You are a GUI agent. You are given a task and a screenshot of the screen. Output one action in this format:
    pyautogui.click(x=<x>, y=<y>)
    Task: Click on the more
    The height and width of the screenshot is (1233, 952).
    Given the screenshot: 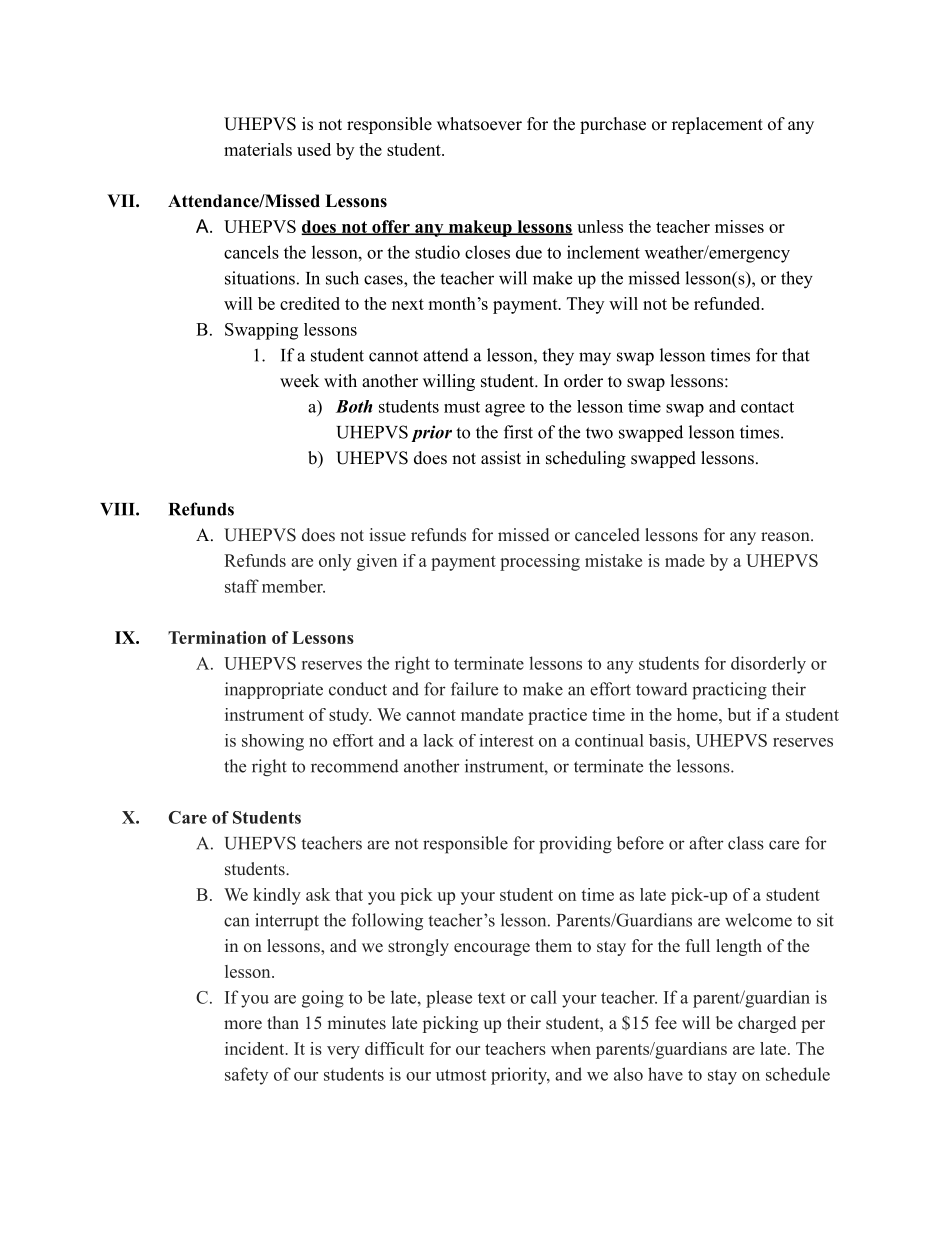 What is the action you would take?
    pyautogui.click(x=243, y=1025)
